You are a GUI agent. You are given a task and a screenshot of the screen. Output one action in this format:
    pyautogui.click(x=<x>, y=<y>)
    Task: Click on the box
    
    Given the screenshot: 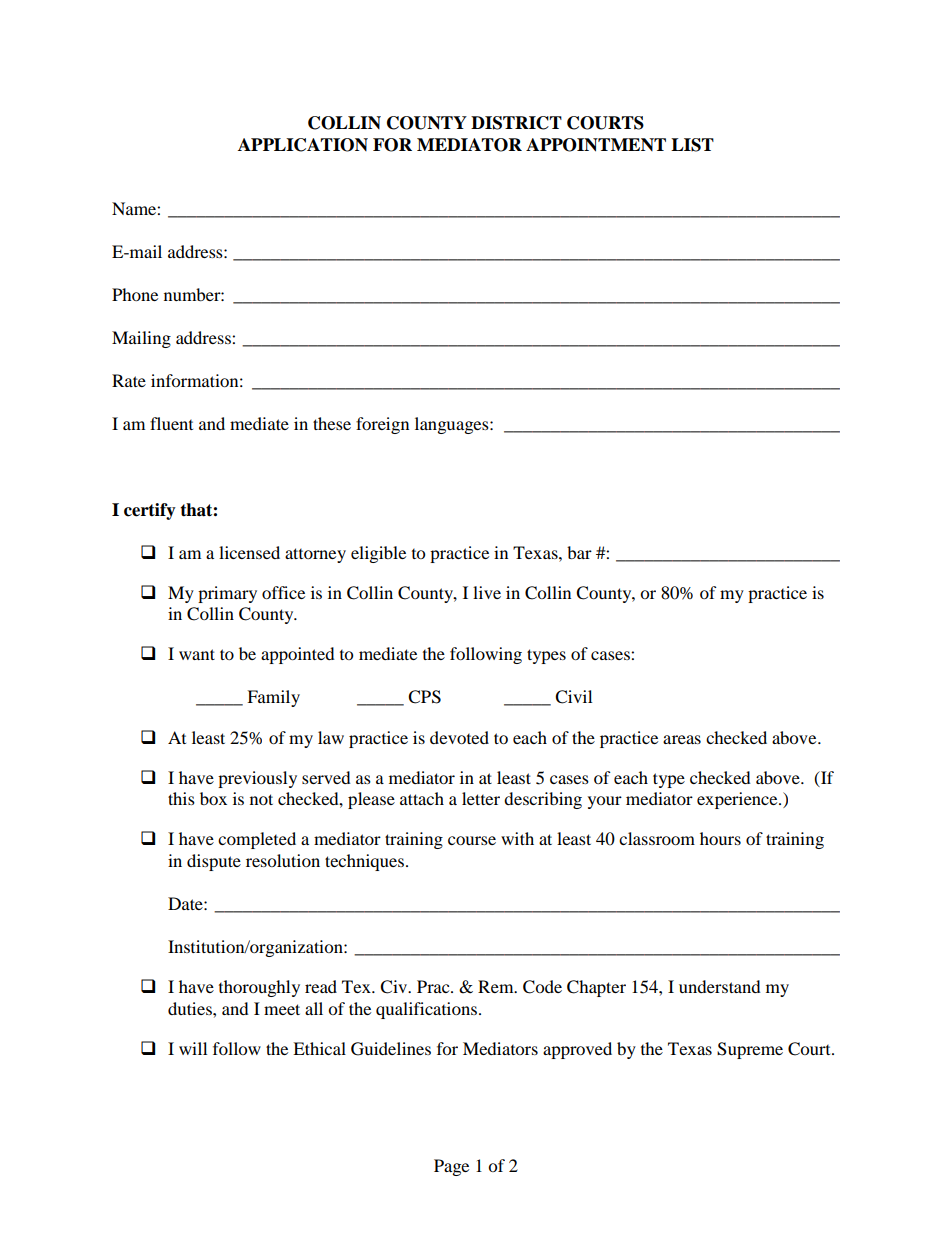 What is the action you would take?
    pyautogui.click(x=213, y=798)
